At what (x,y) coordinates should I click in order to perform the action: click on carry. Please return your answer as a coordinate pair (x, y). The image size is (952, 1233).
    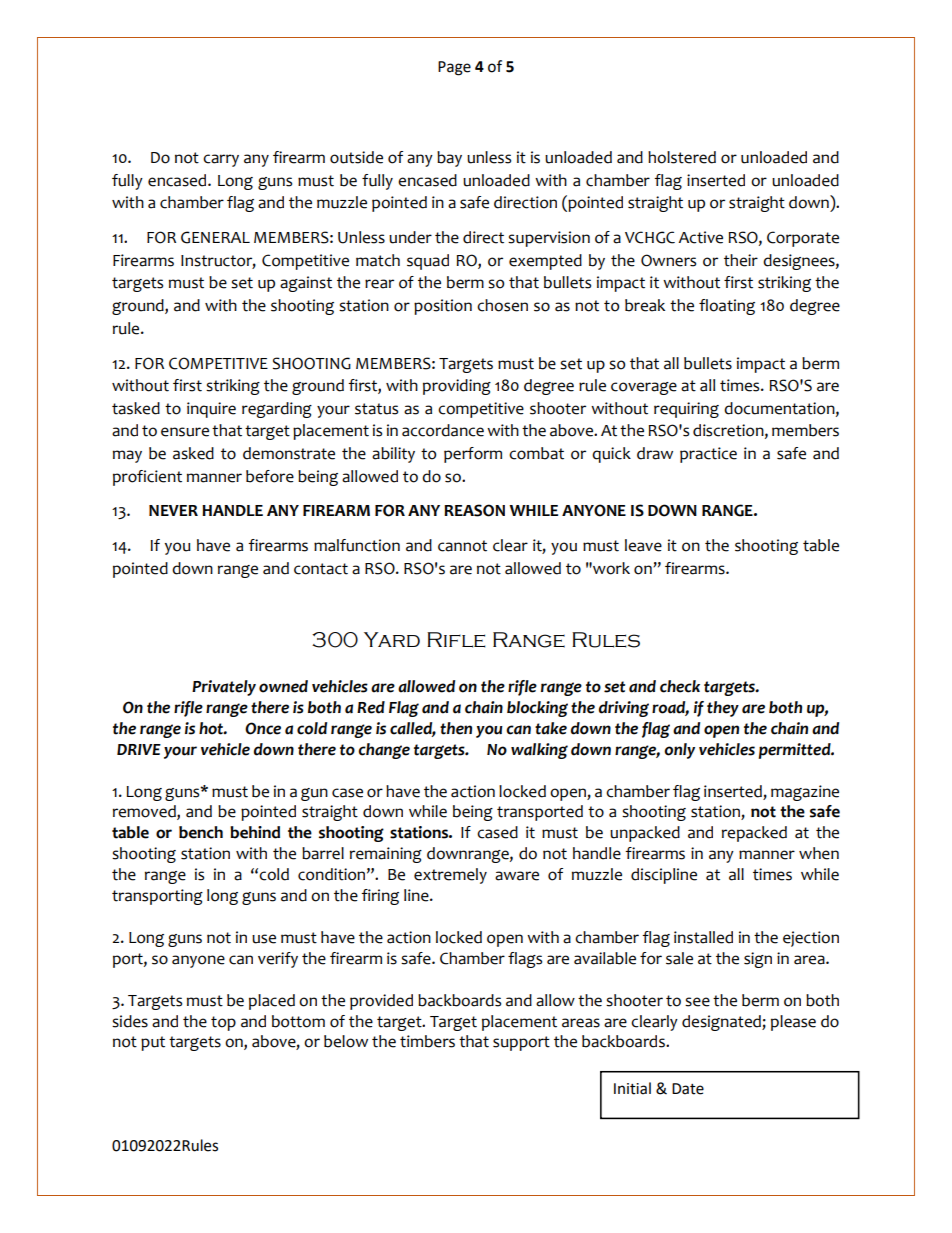
    Looking at the image, I should click on (221, 160).
